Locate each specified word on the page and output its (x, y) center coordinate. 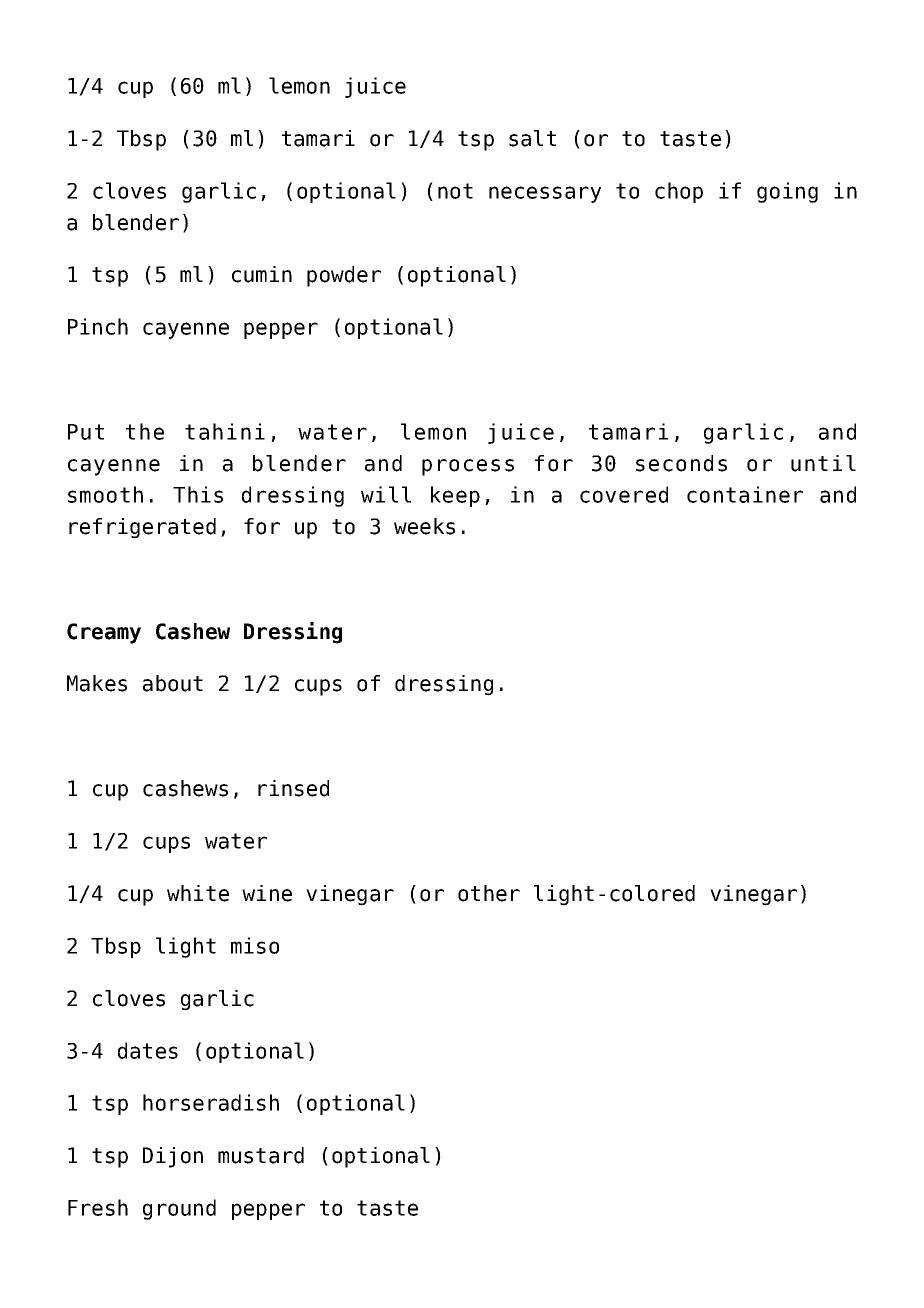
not (455, 191)
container (745, 494)
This (198, 494)
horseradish (211, 1102)
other (489, 893)
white (198, 893)
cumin (262, 274)
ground (179, 1209)
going (787, 192)
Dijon (173, 1157)
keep (455, 496)
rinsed (293, 788)
